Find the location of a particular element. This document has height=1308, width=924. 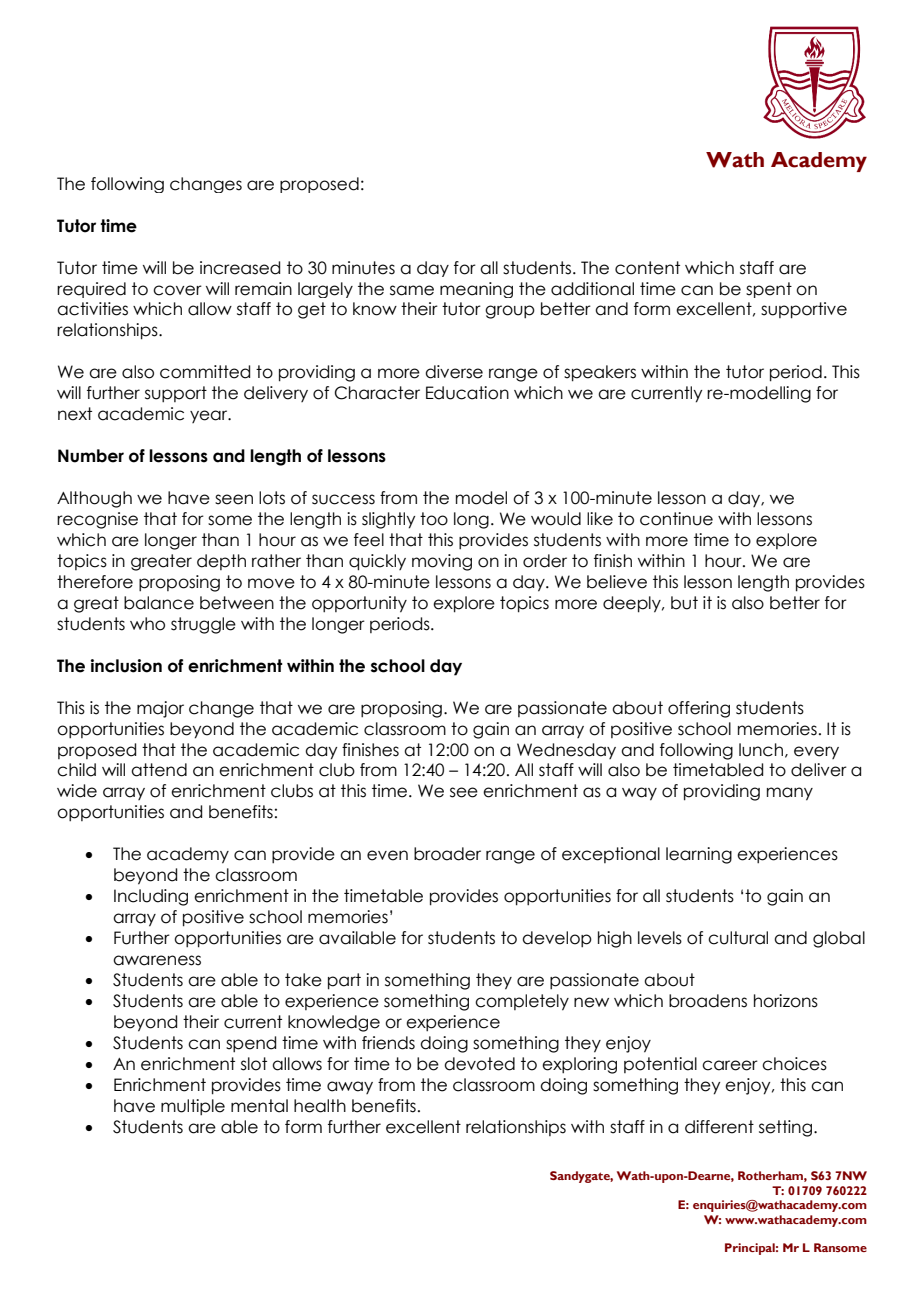

meaning is located at coordinates (476, 290).
